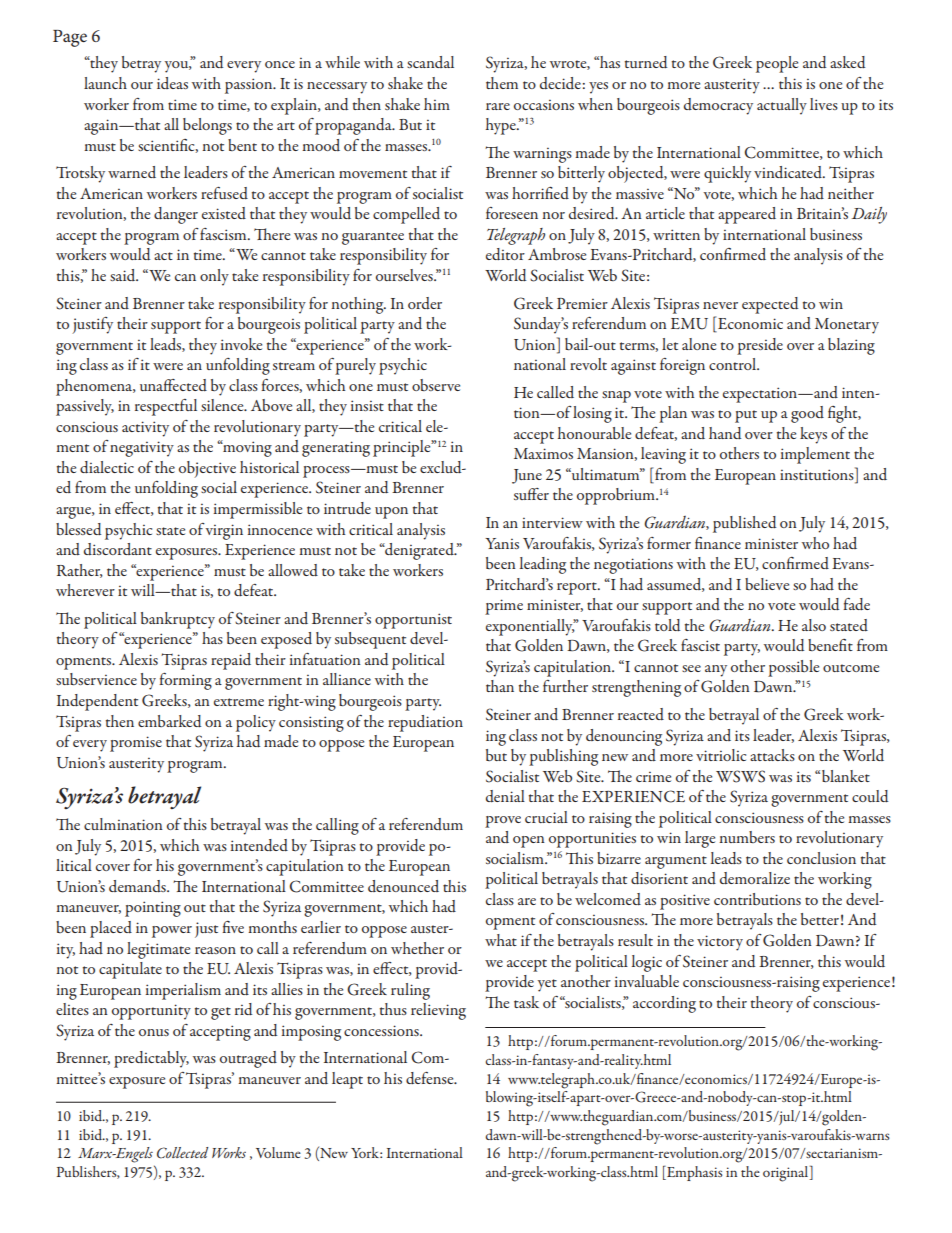 The height and width of the screenshot is (1233, 952). What do you see at coordinates (777, 64) in the screenshot?
I see `people` at bounding box center [777, 64].
